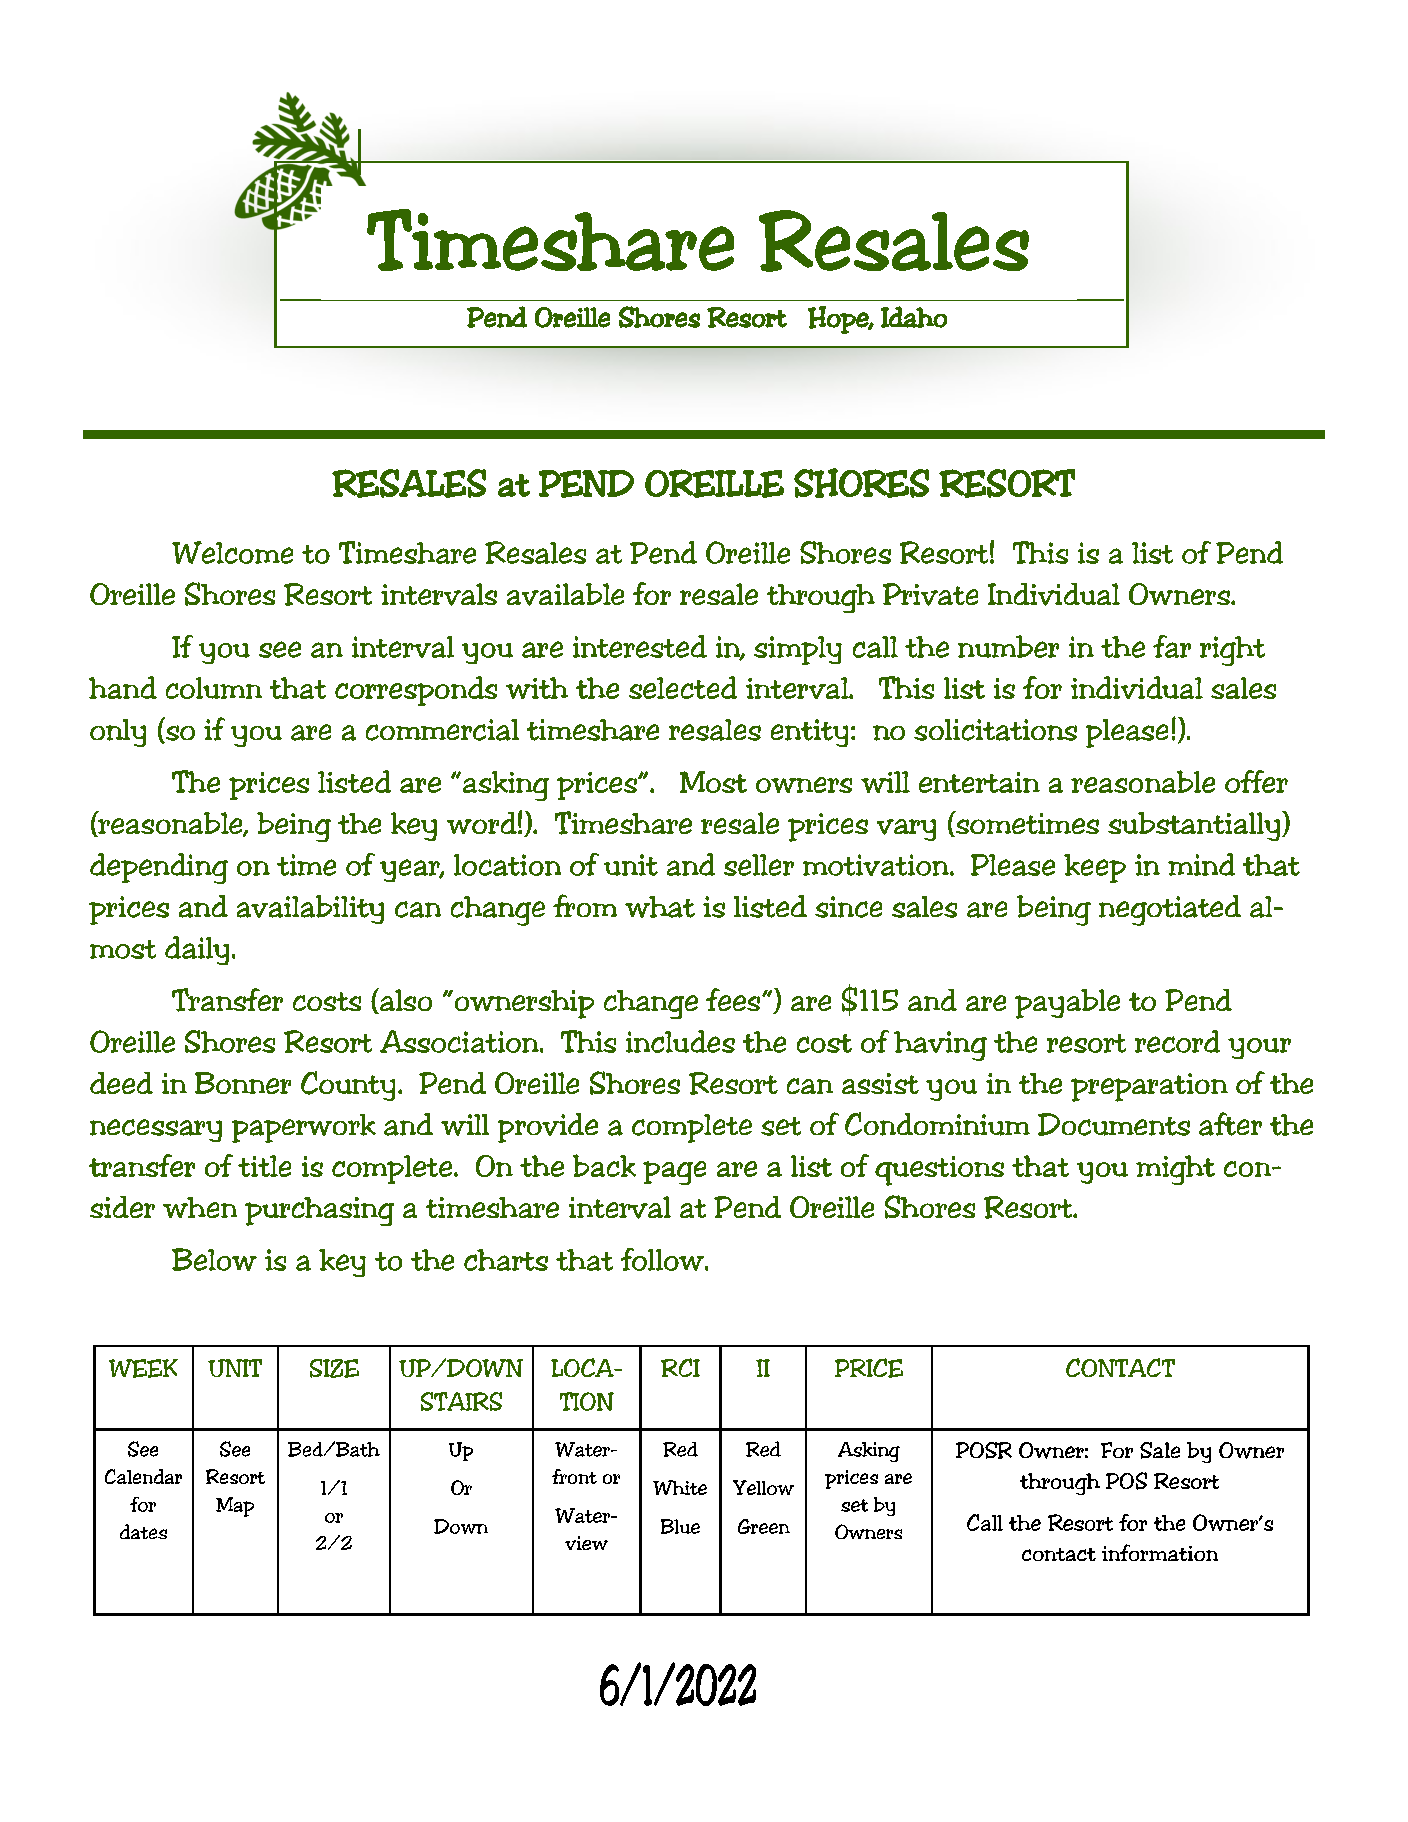 The image size is (1408, 1822). What do you see at coordinates (232, 552) in the page?
I see `Welcome` at bounding box center [232, 552].
